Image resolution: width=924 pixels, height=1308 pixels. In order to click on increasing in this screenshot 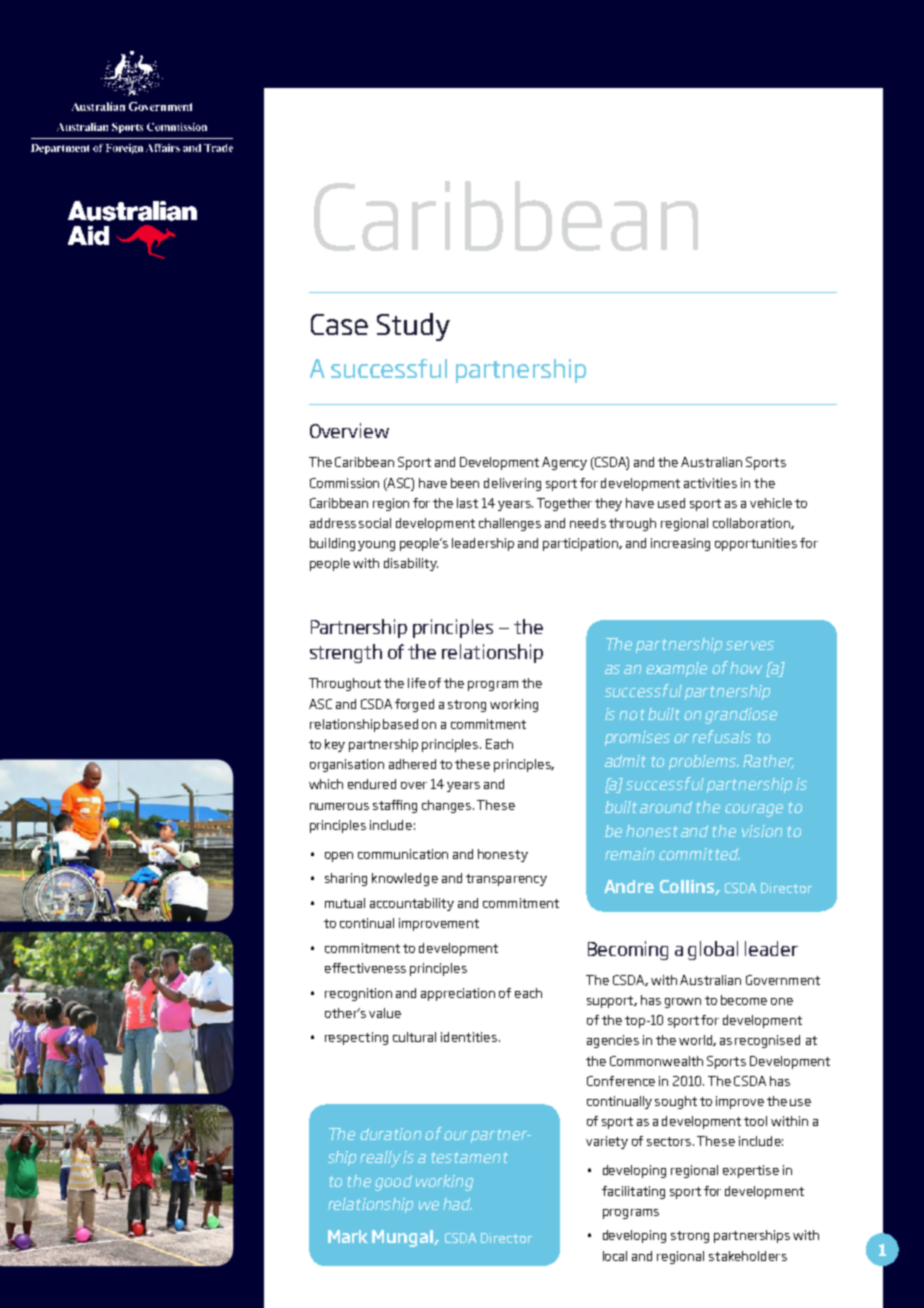, I will do `click(680, 544)`.
